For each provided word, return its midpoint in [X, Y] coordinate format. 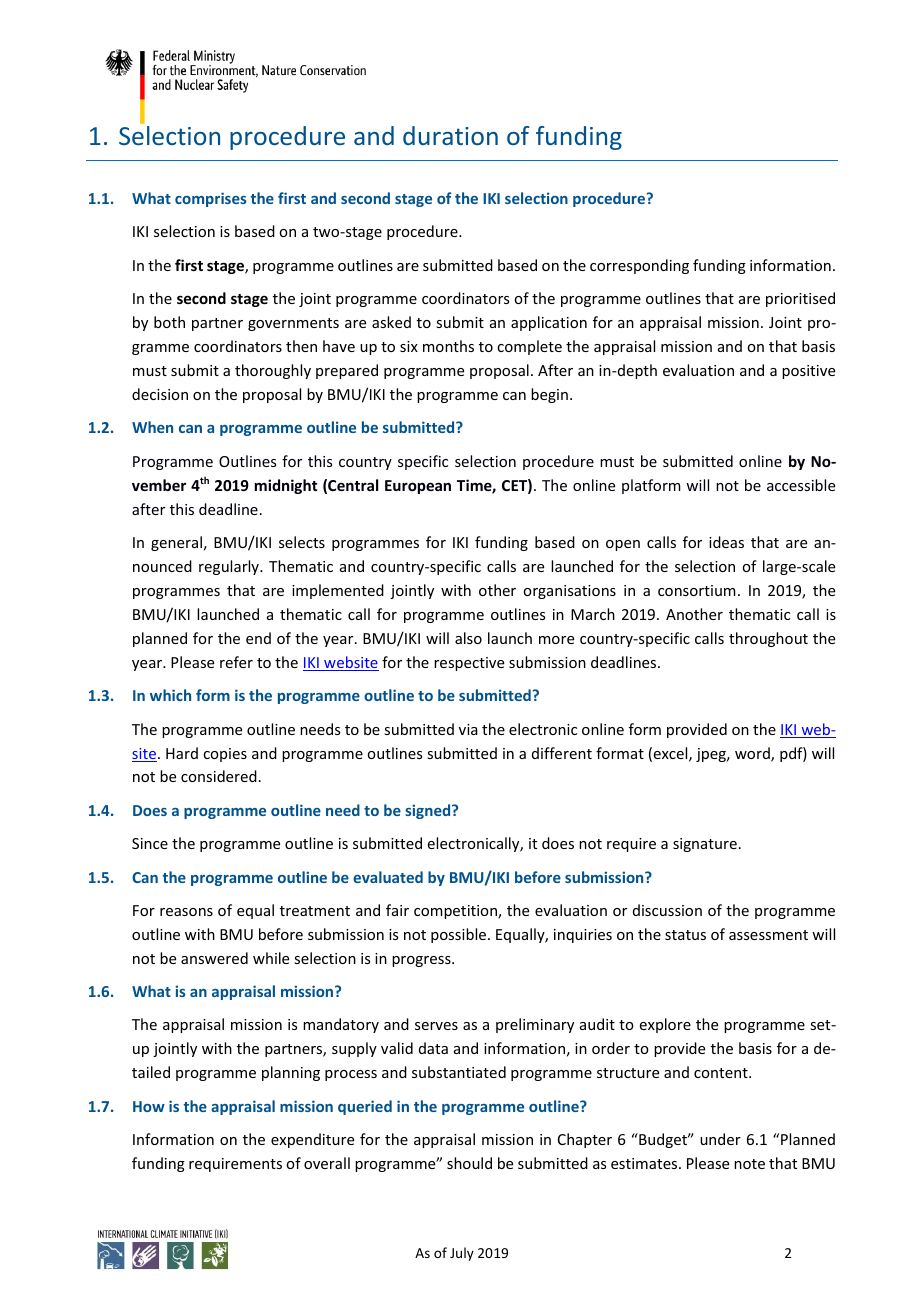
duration [450, 135]
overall [327, 1163]
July [462, 1254]
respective [469, 664]
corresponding [639, 266]
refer [236, 662]
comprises [210, 199]
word [753, 754]
